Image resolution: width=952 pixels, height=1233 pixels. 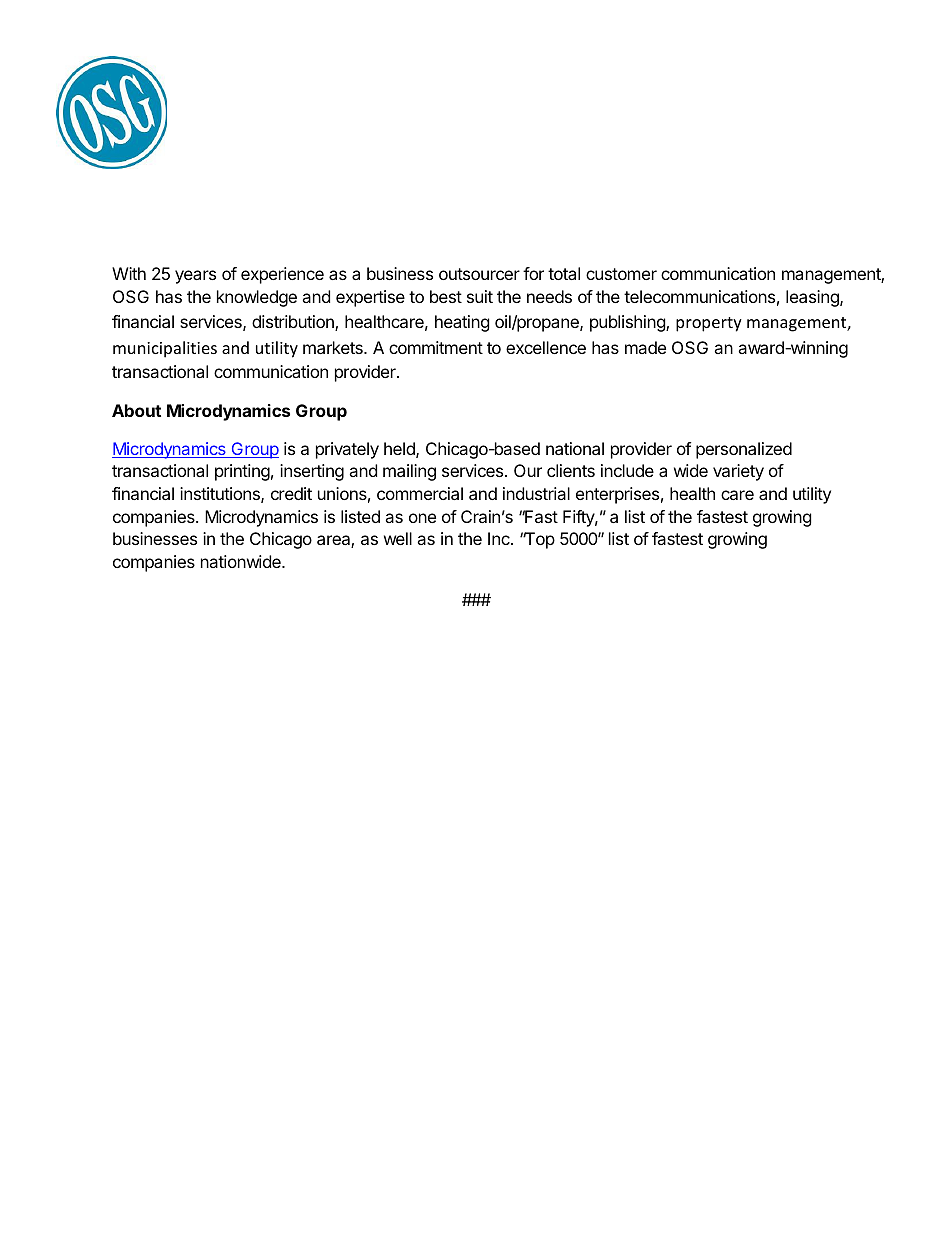 I want to click on printing, so click(x=242, y=472).
